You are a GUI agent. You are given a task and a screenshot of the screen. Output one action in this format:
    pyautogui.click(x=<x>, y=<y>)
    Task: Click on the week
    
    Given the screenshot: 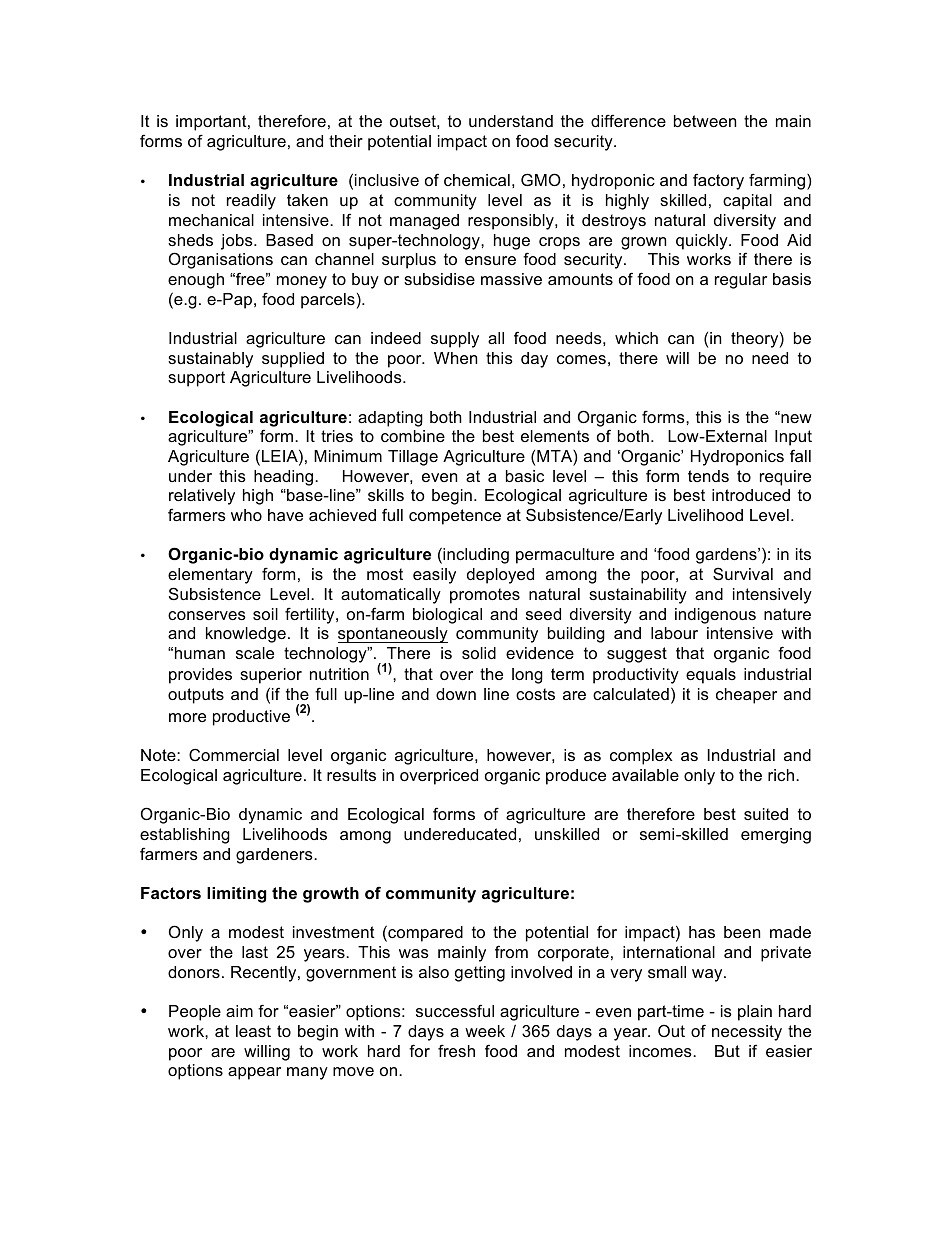 What is the action you would take?
    pyautogui.click(x=485, y=1031)
